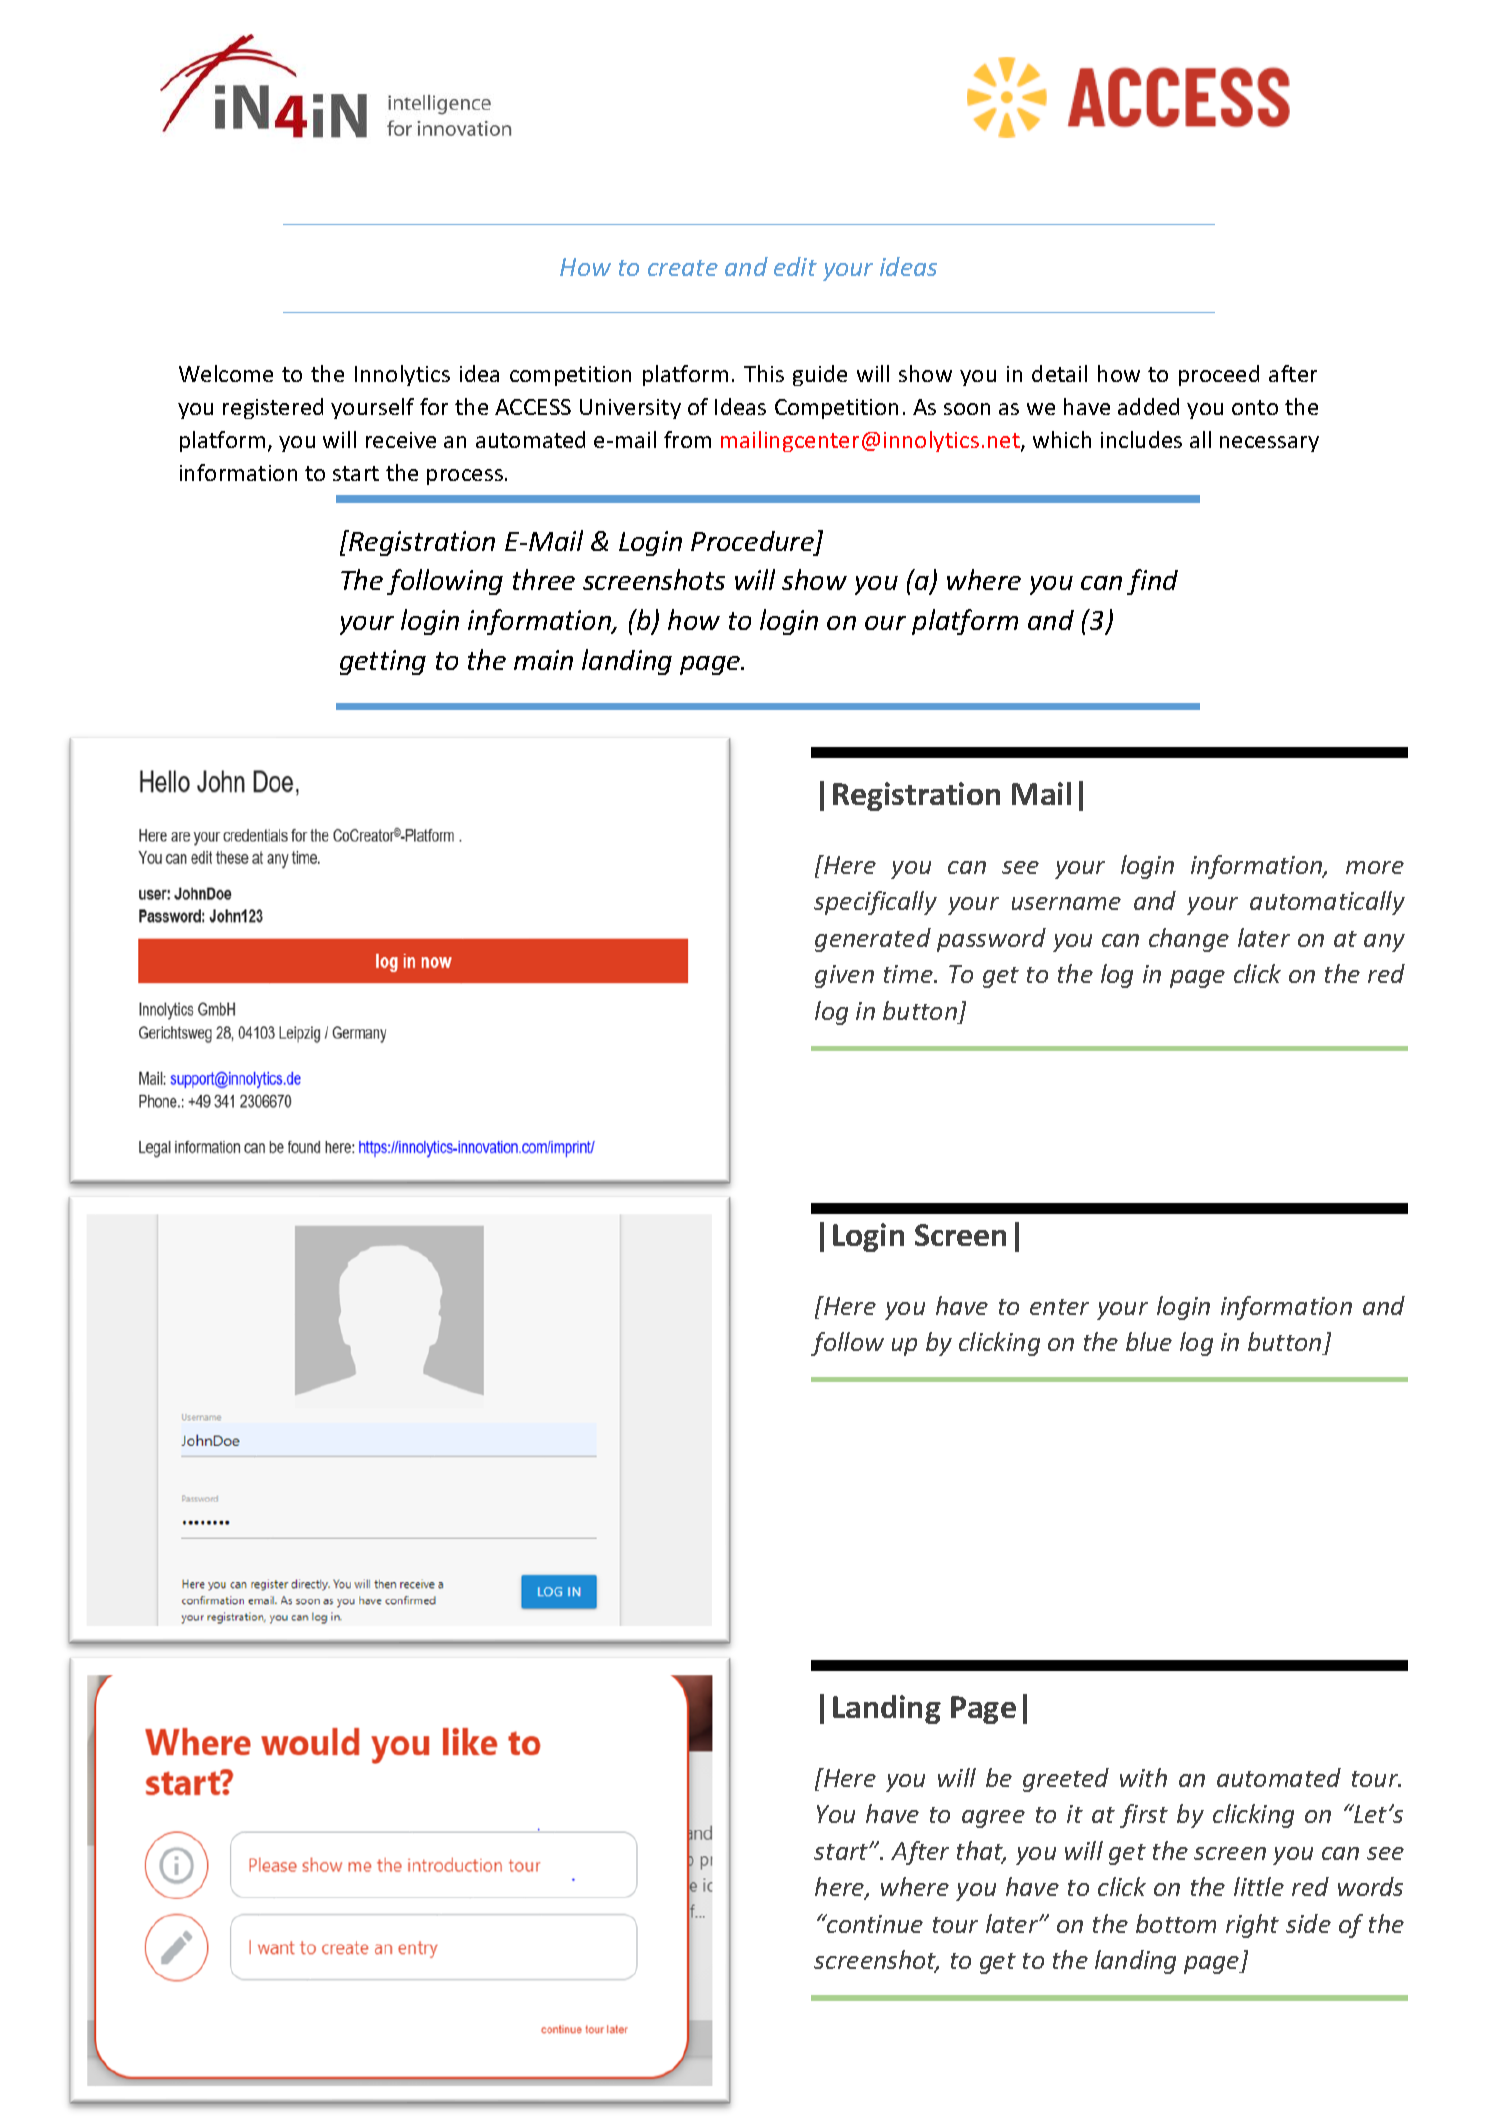 The height and width of the screenshot is (2119, 1498). I want to click on blue, so click(1149, 1341).
